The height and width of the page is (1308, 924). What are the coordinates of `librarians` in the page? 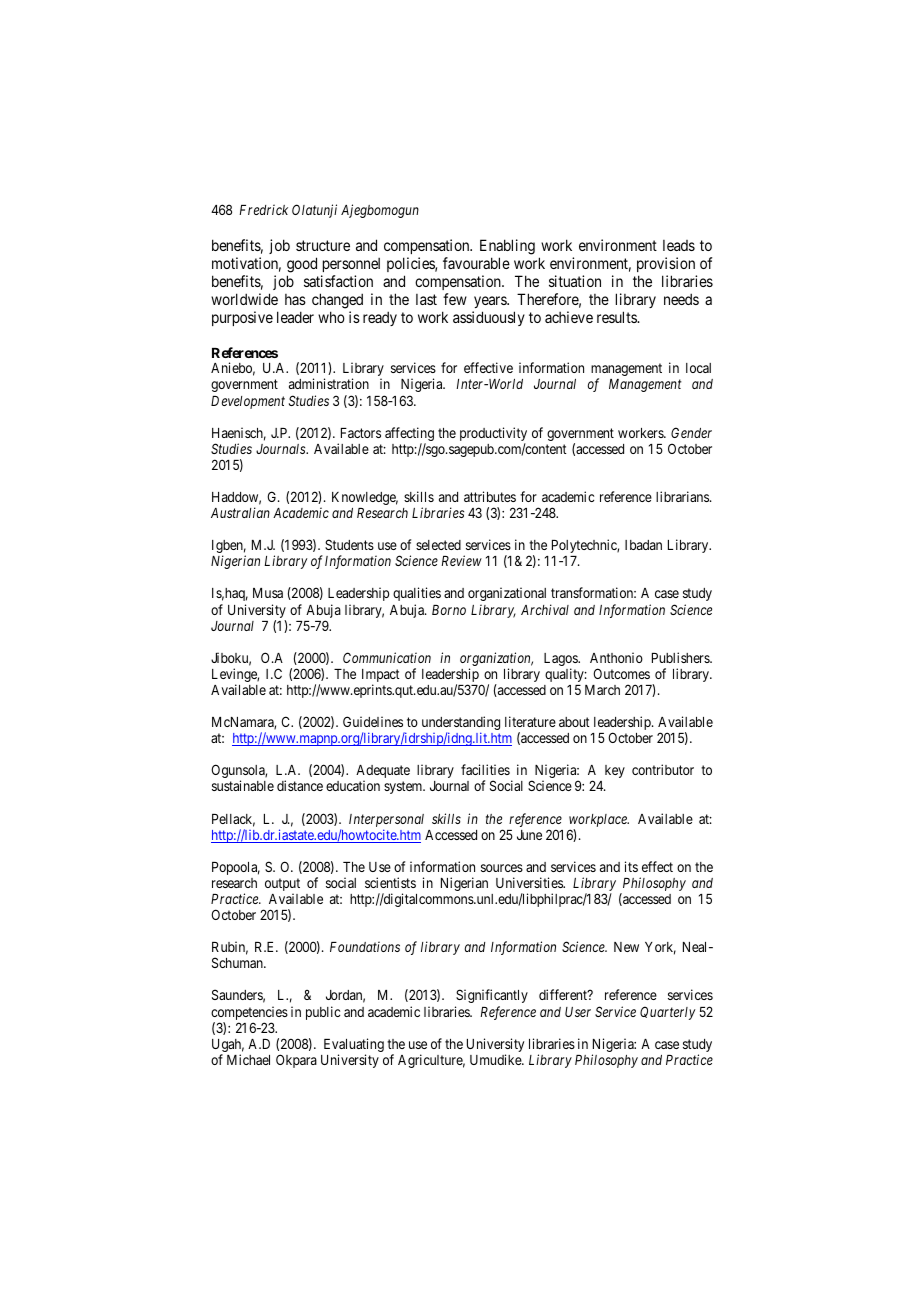 It's located at (683, 496).
